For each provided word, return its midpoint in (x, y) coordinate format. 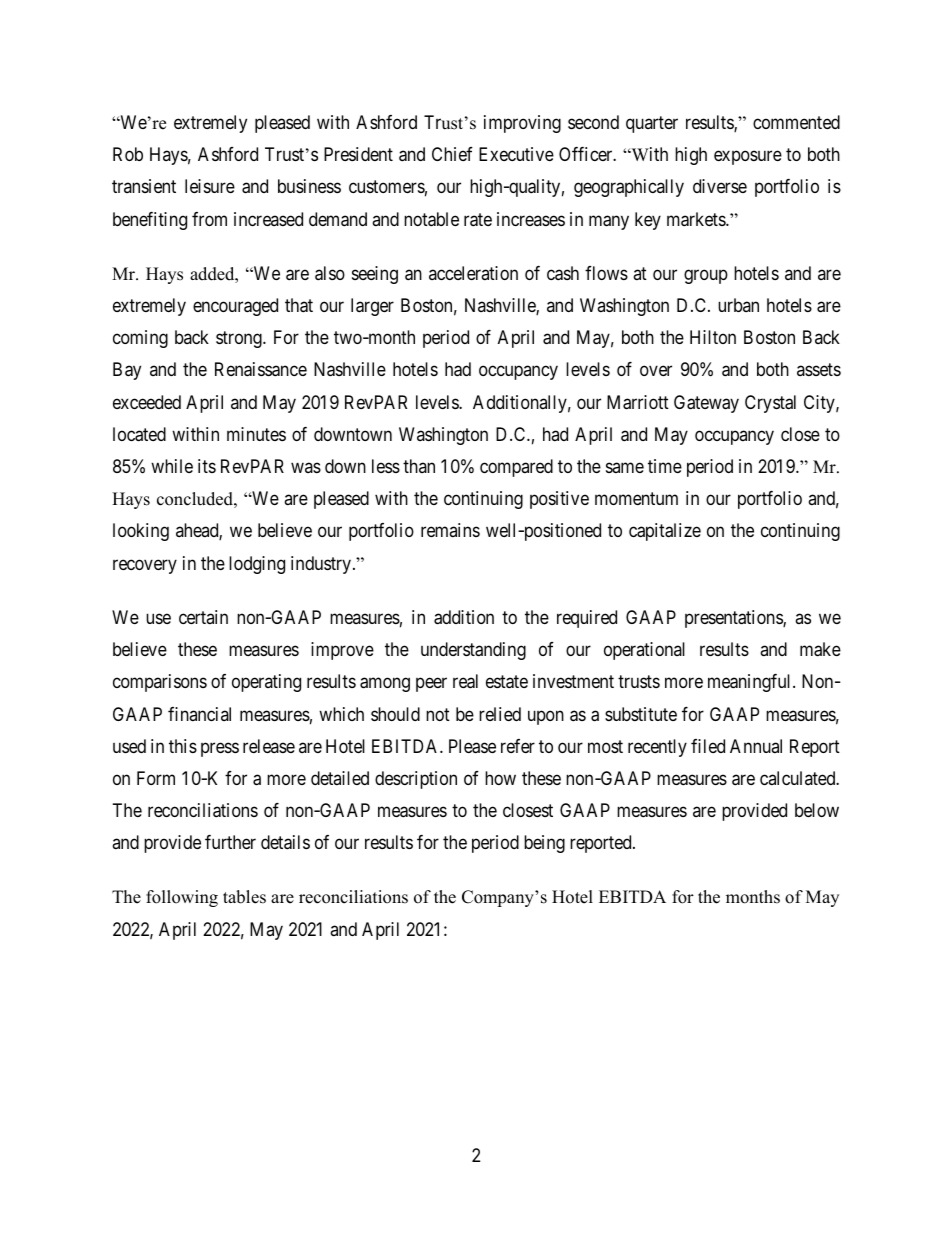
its (207, 466)
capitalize (665, 532)
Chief (452, 154)
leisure (210, 186)
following (182, 898)
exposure (748, 158)
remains (450, 530)
